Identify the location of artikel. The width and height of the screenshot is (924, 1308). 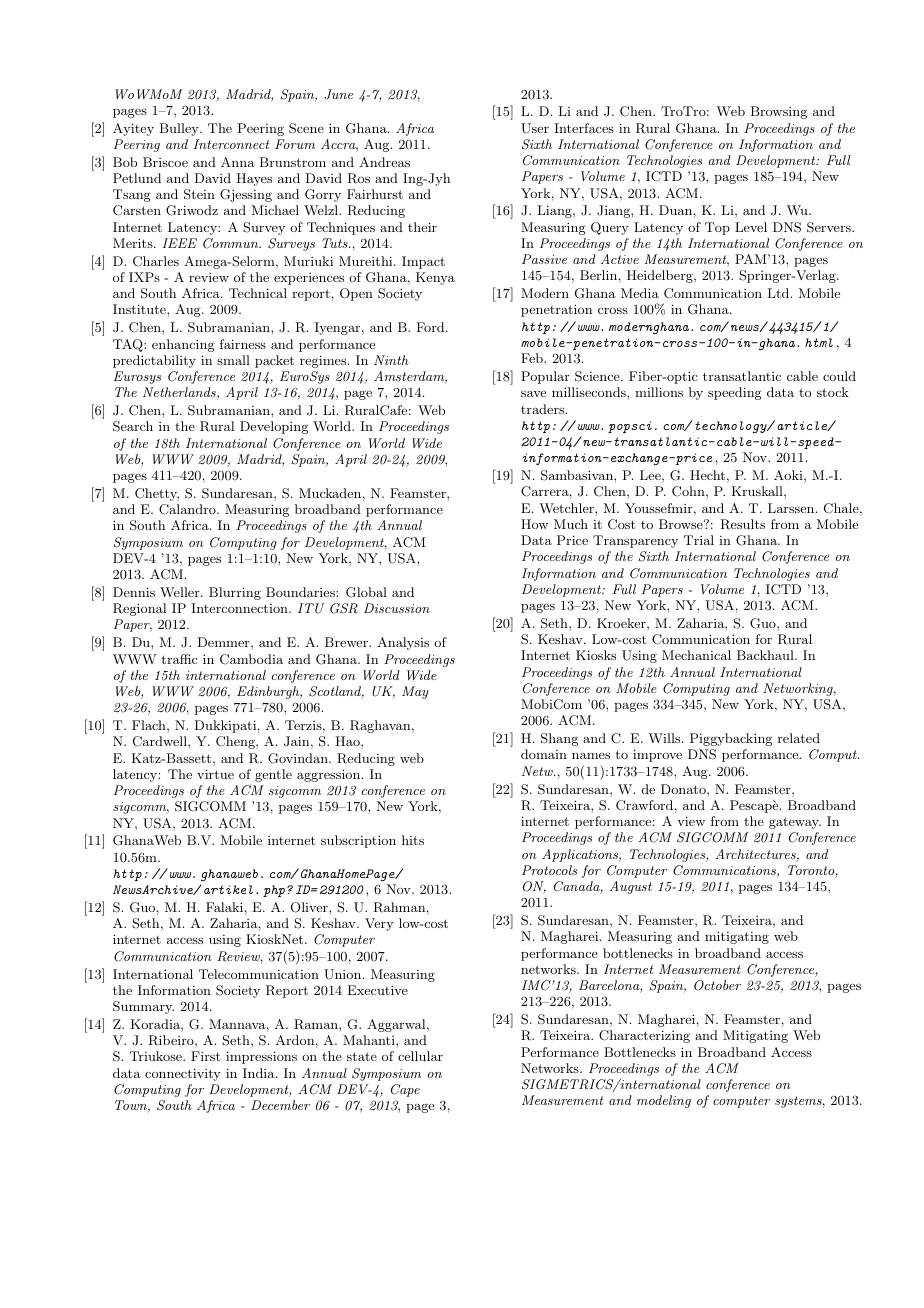
(228, 889).
